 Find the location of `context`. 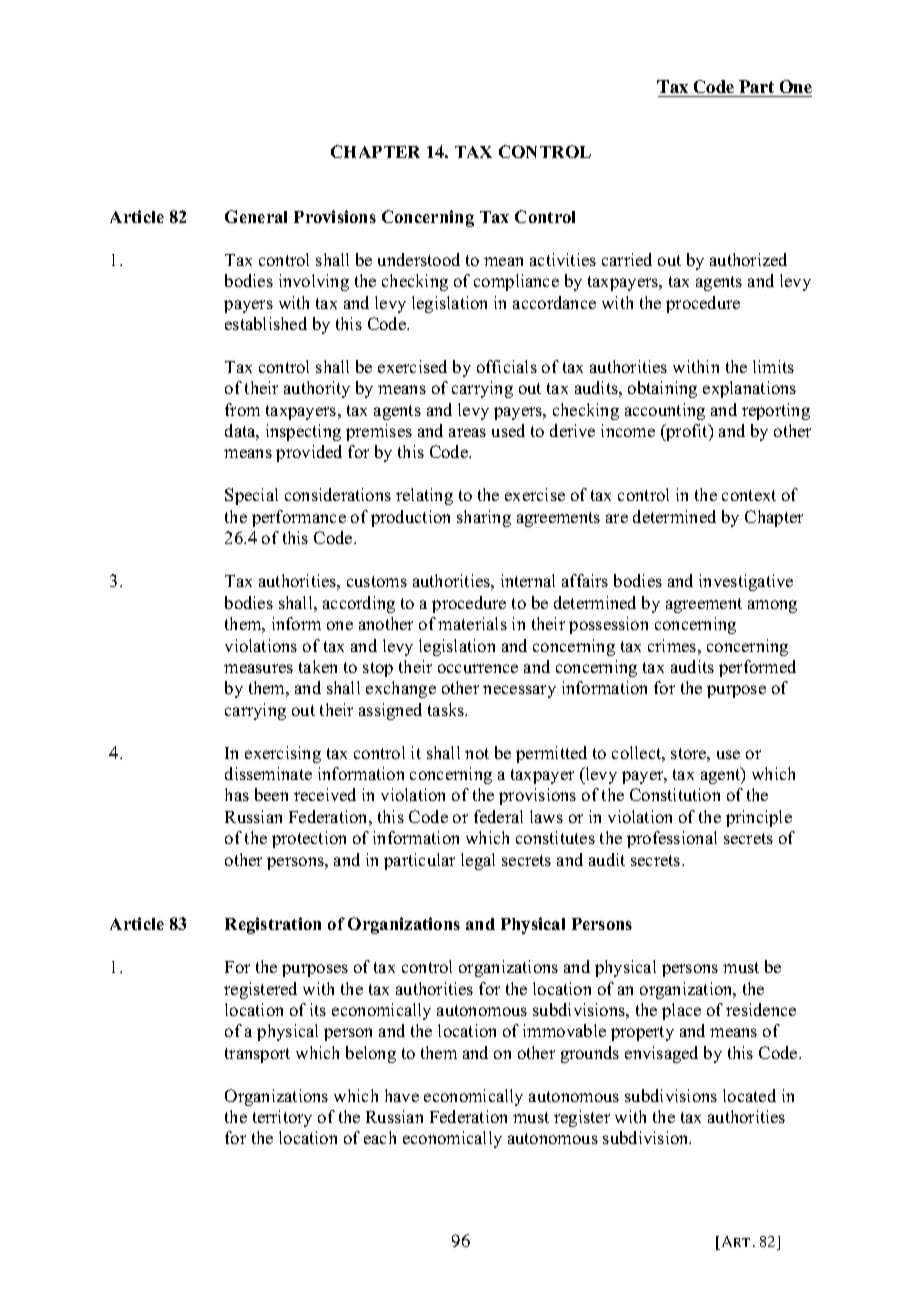

context is located at coordinates (749, 495).
